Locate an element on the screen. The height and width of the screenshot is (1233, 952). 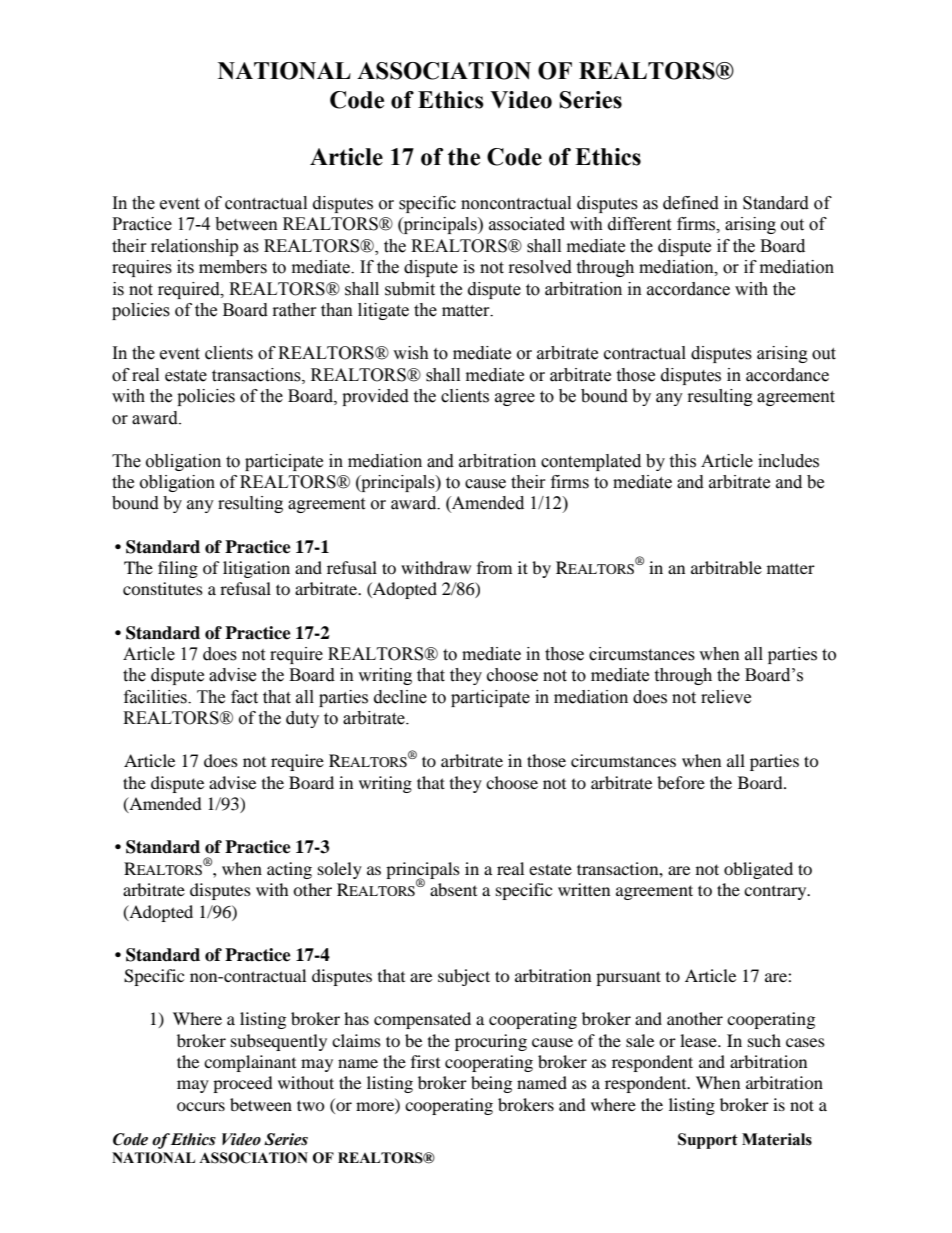
litigation is located at coordinates (256, 569).
